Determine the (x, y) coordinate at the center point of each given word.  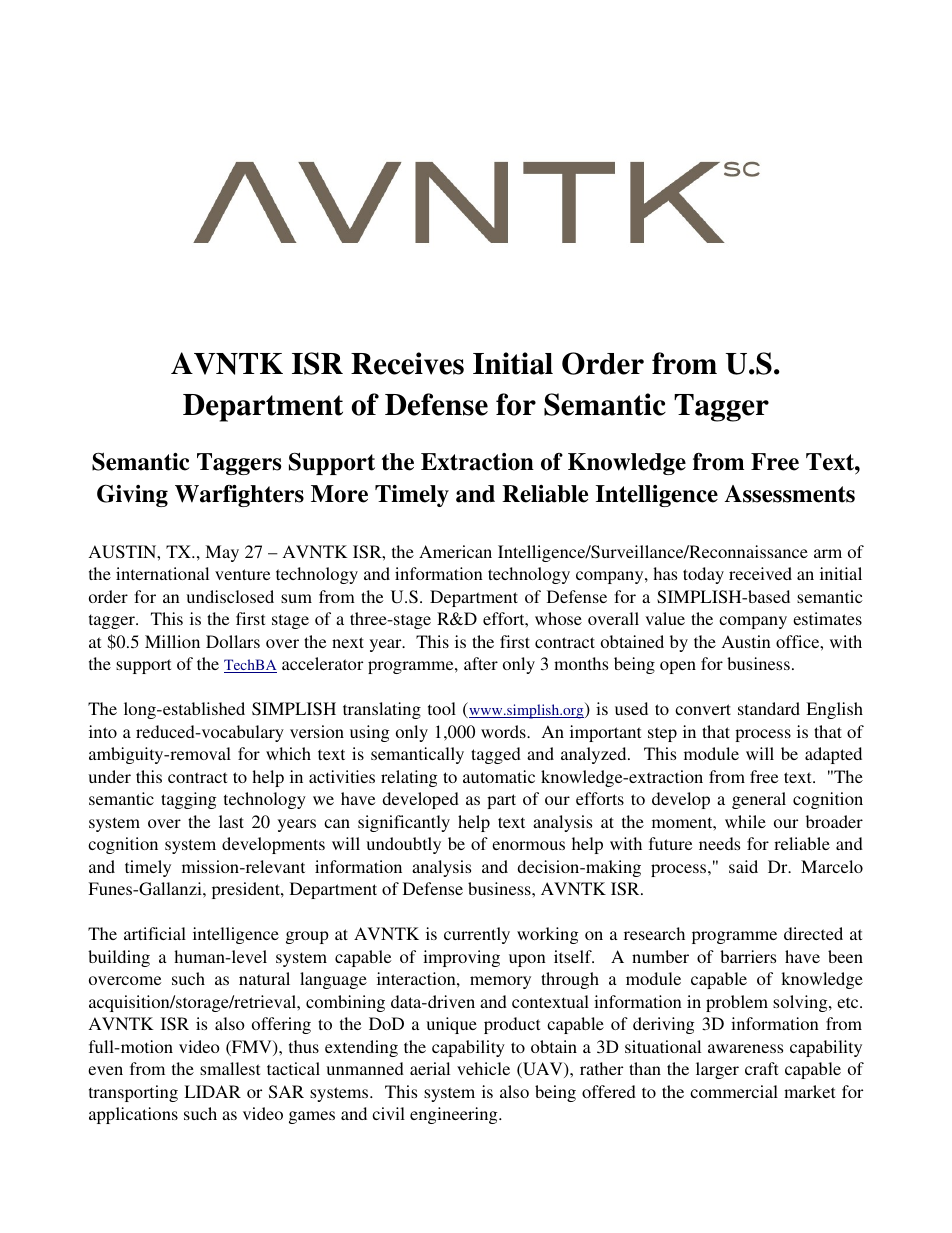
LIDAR (212, 1091)
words (504, 731)
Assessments (790, 494)
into (103, 731)
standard (769, 708)
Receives (407, 363)
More (339, 494)
